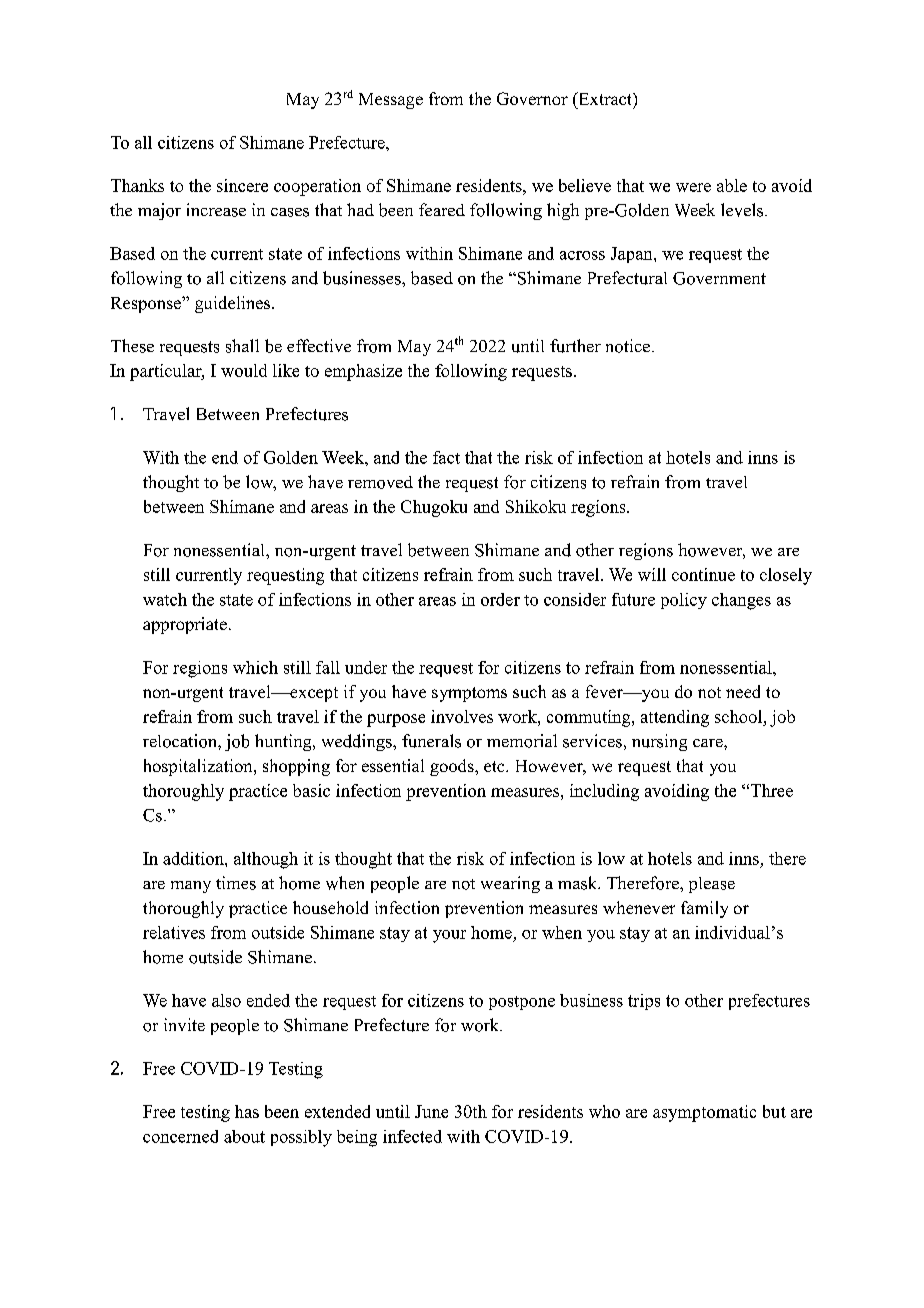  Describe the element at coordinates (703, 574) in the image. I see `continue` at that location.
